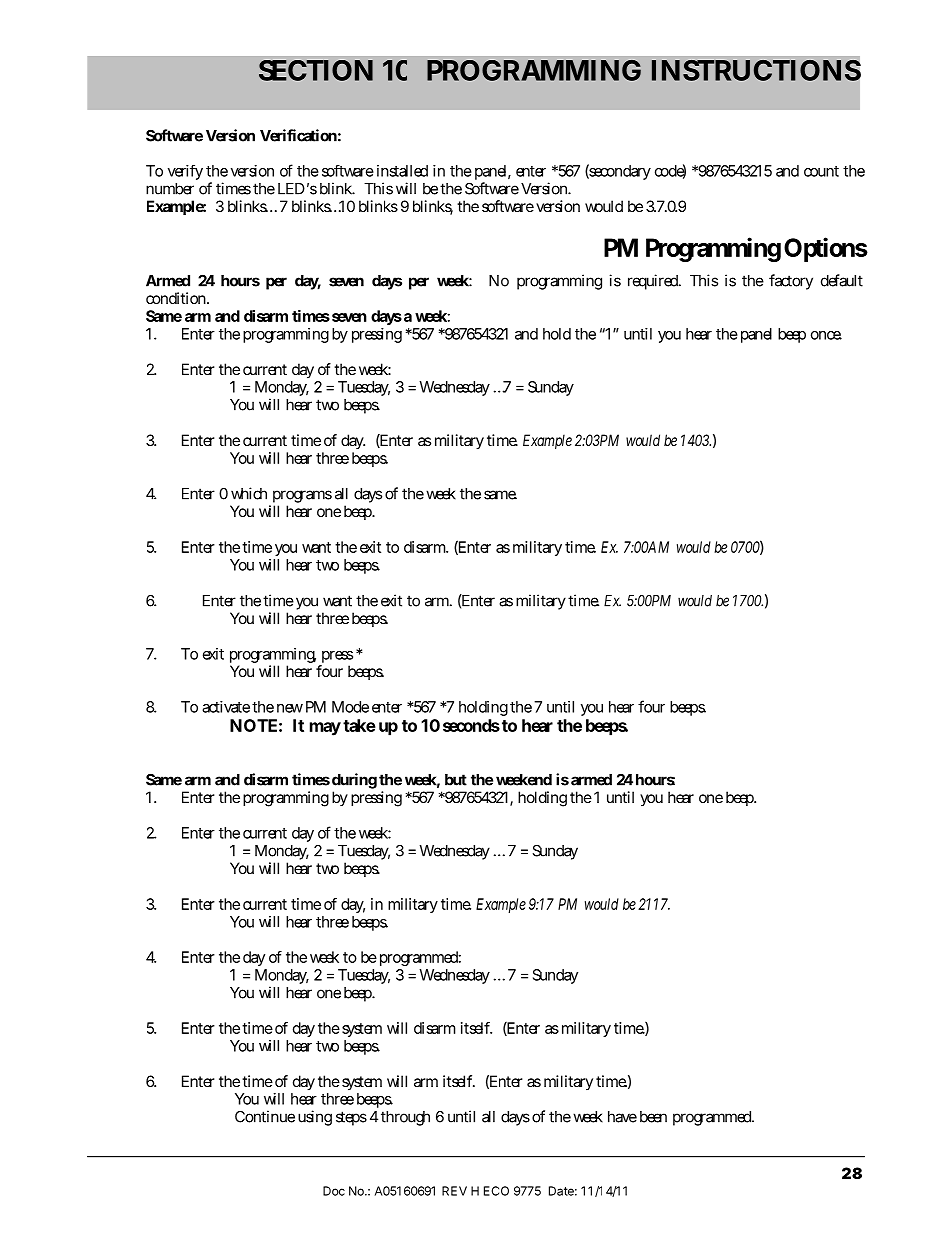 The width and height of the screenshot is (952, 1233). Describe the element at coordinates (821, 171) in the screenshot. I see `count` at that location.
